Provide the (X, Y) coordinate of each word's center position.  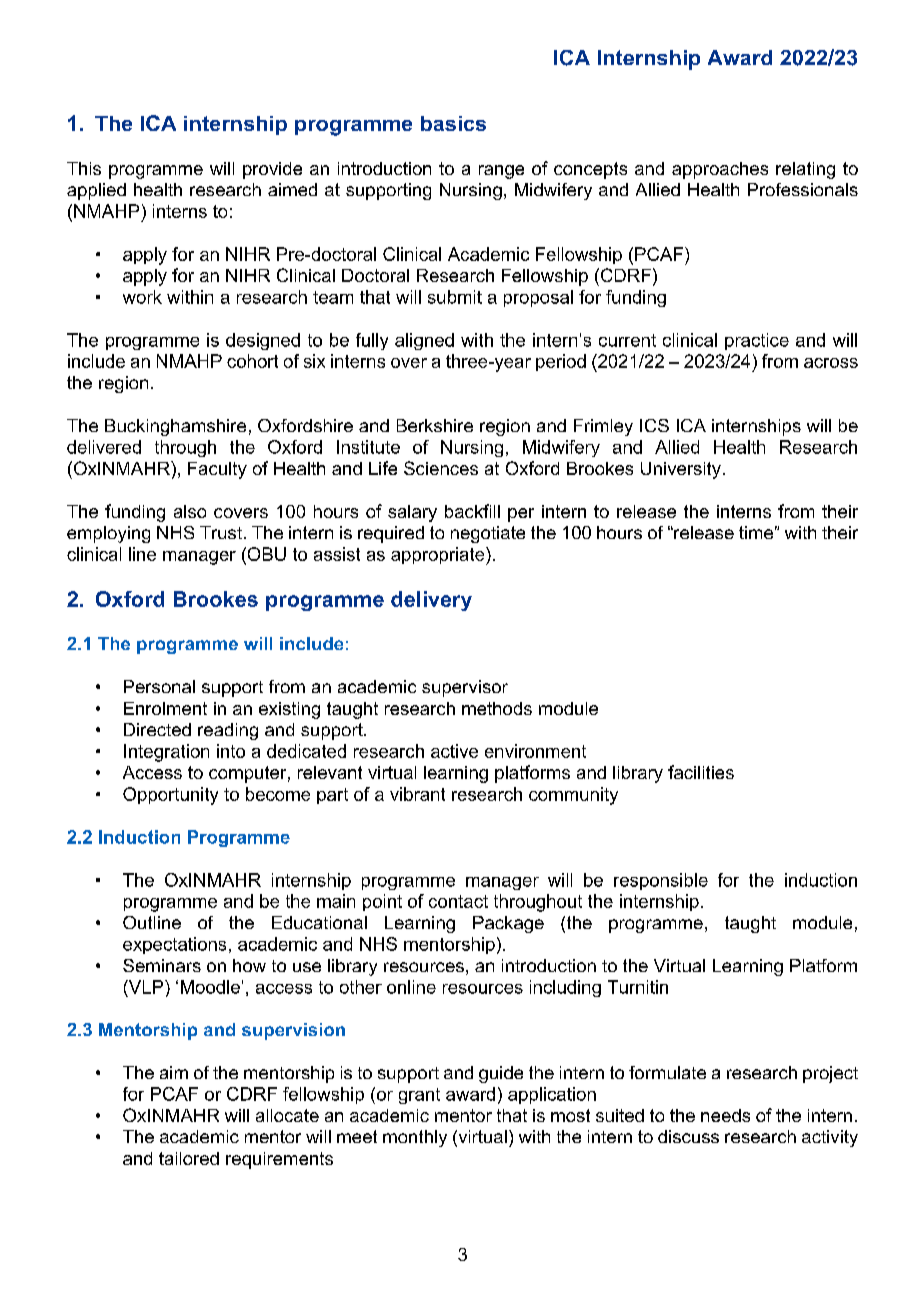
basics (453, 123)
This (84, 168)
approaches (720, 170)
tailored (189, 1158)
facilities (701, 772)
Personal (159, 686)
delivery (431, 601)
